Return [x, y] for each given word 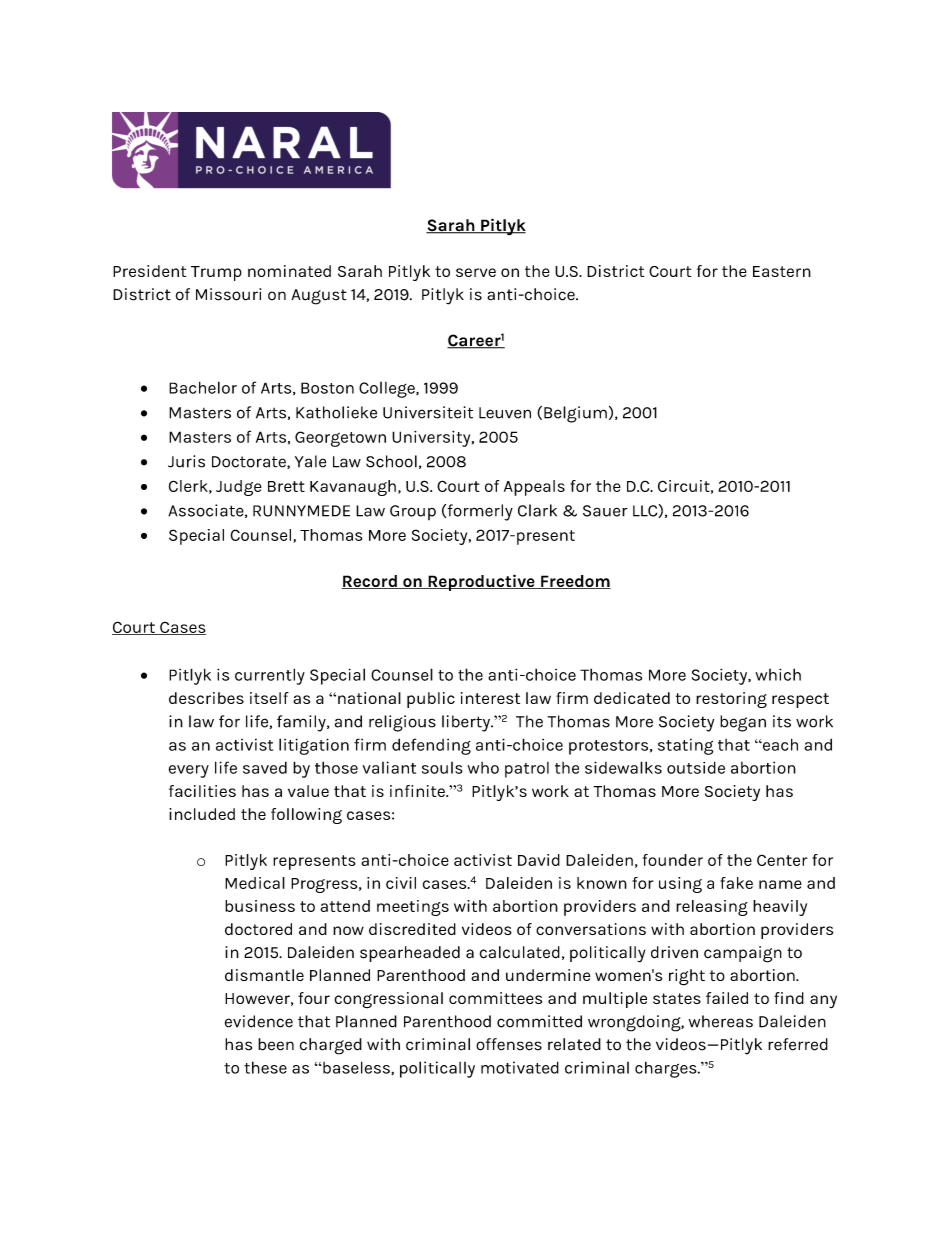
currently [270, 676]
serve [476, 272]
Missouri [228, 294]
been [276, 1044]
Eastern [782, 271]
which [778, 674]
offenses [509, 1044]
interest [490, 698]
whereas [721, 1021]
